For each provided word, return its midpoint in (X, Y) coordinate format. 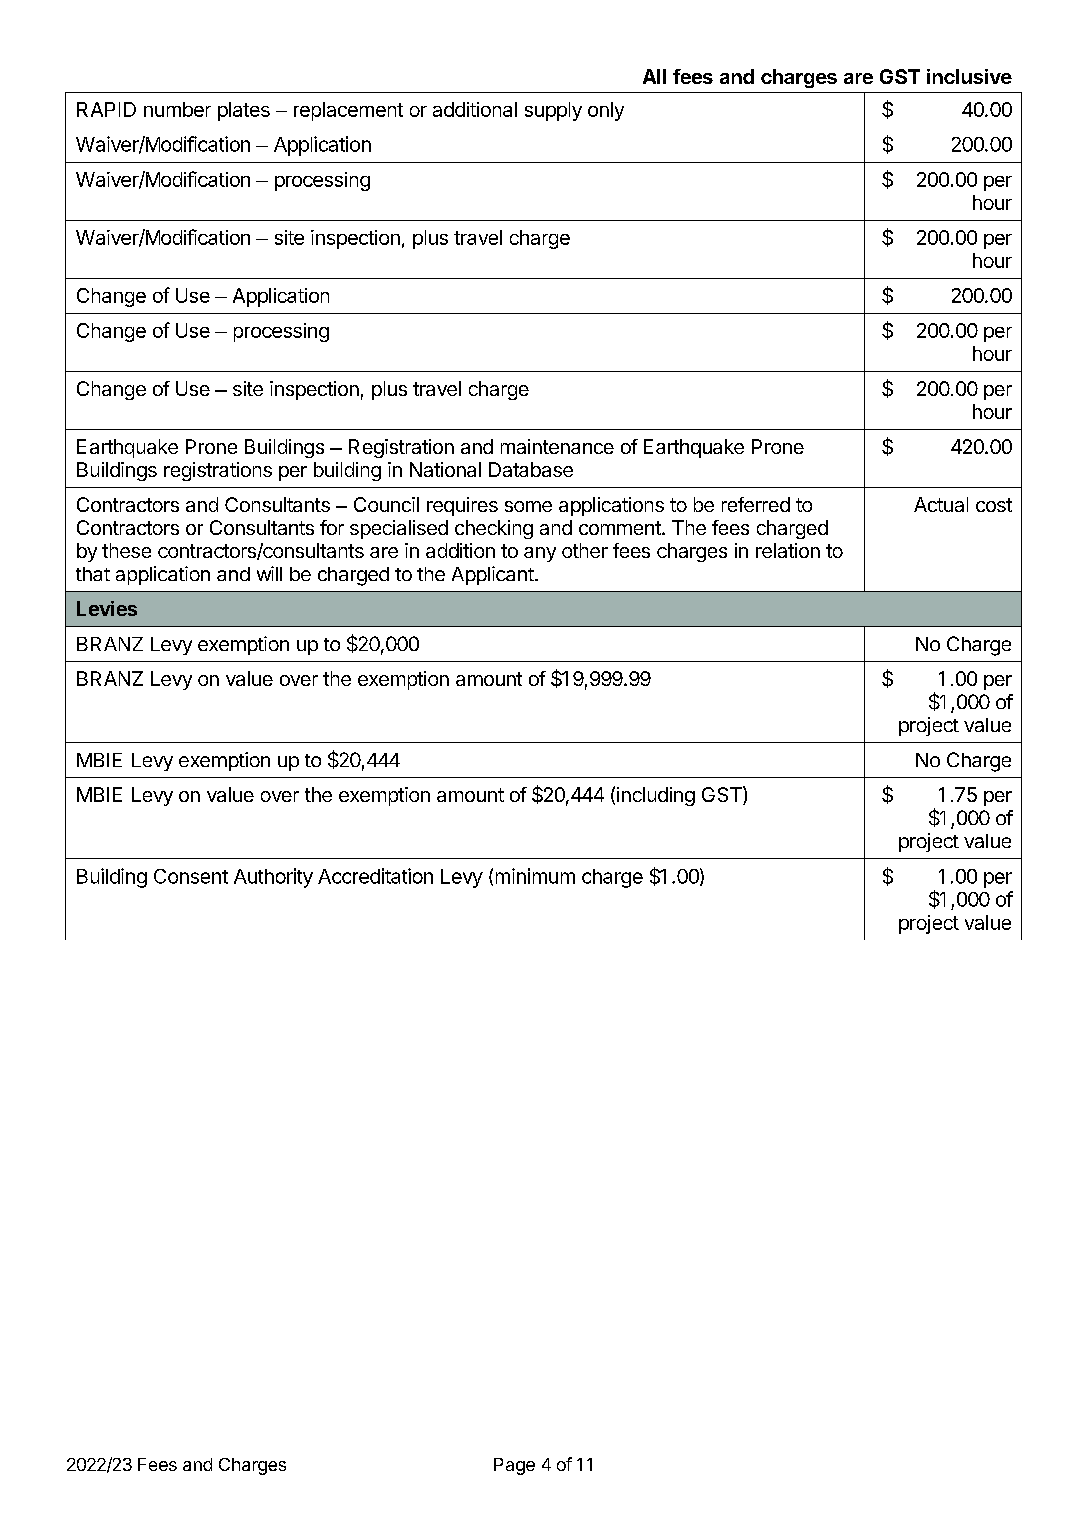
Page (514, 1466)
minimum (535, 876)
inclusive (969, 76)
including (656, 796)
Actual (941, 504)
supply (553, 111)
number (177, 109)
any (540, 554)
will (269, 573)
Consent (191, 876)
